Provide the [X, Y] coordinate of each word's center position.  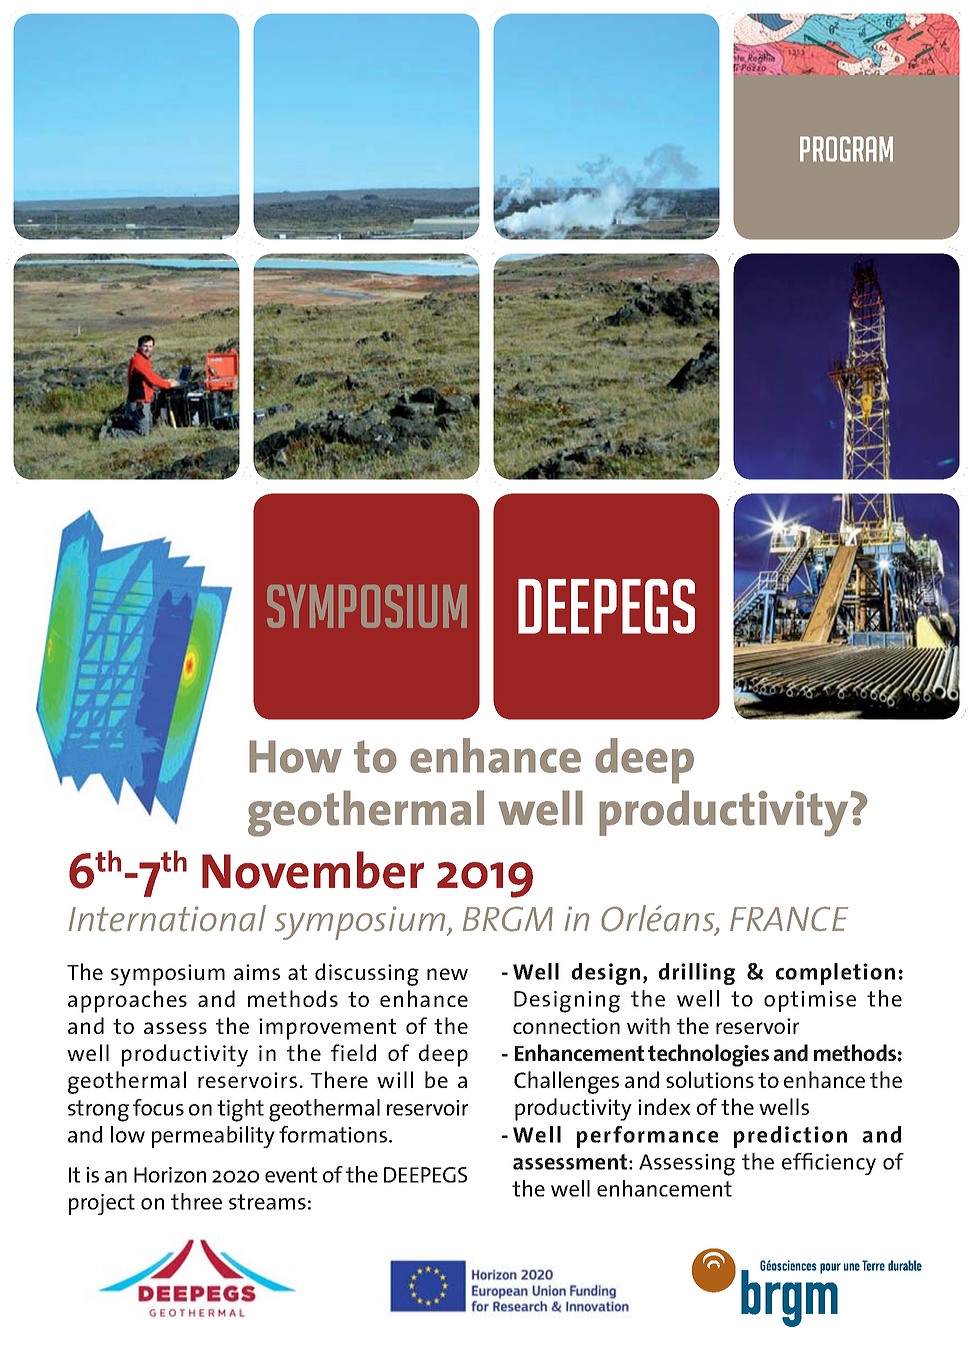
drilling [697, 974]
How [295, 756]
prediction [790, 1137]
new [447, 974]
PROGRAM [846, 149]
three [196, 1201]
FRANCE [789, 919]
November [313, 870]
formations [334, 1134]
